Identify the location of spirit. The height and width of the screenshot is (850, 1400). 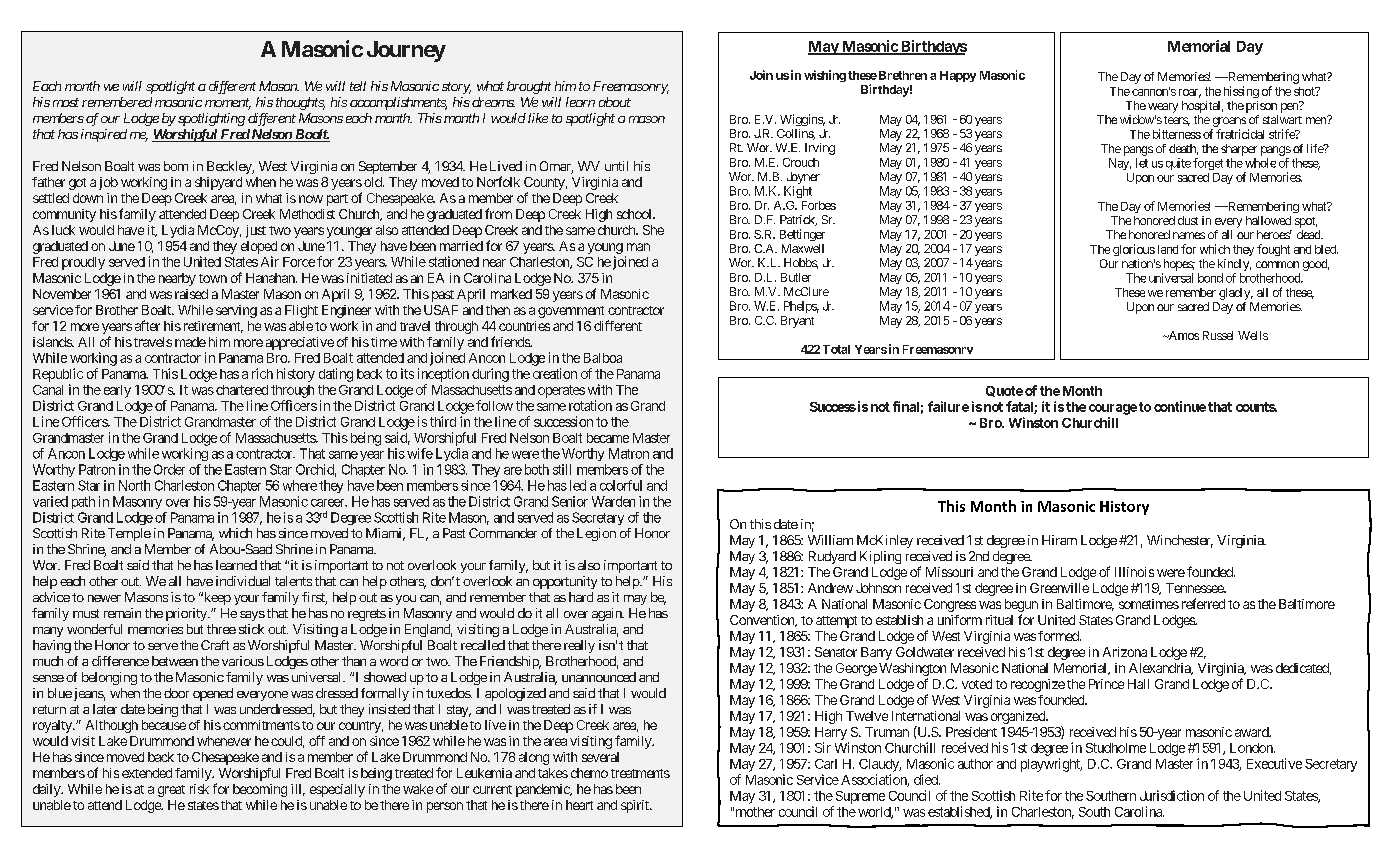
(636, 806).
